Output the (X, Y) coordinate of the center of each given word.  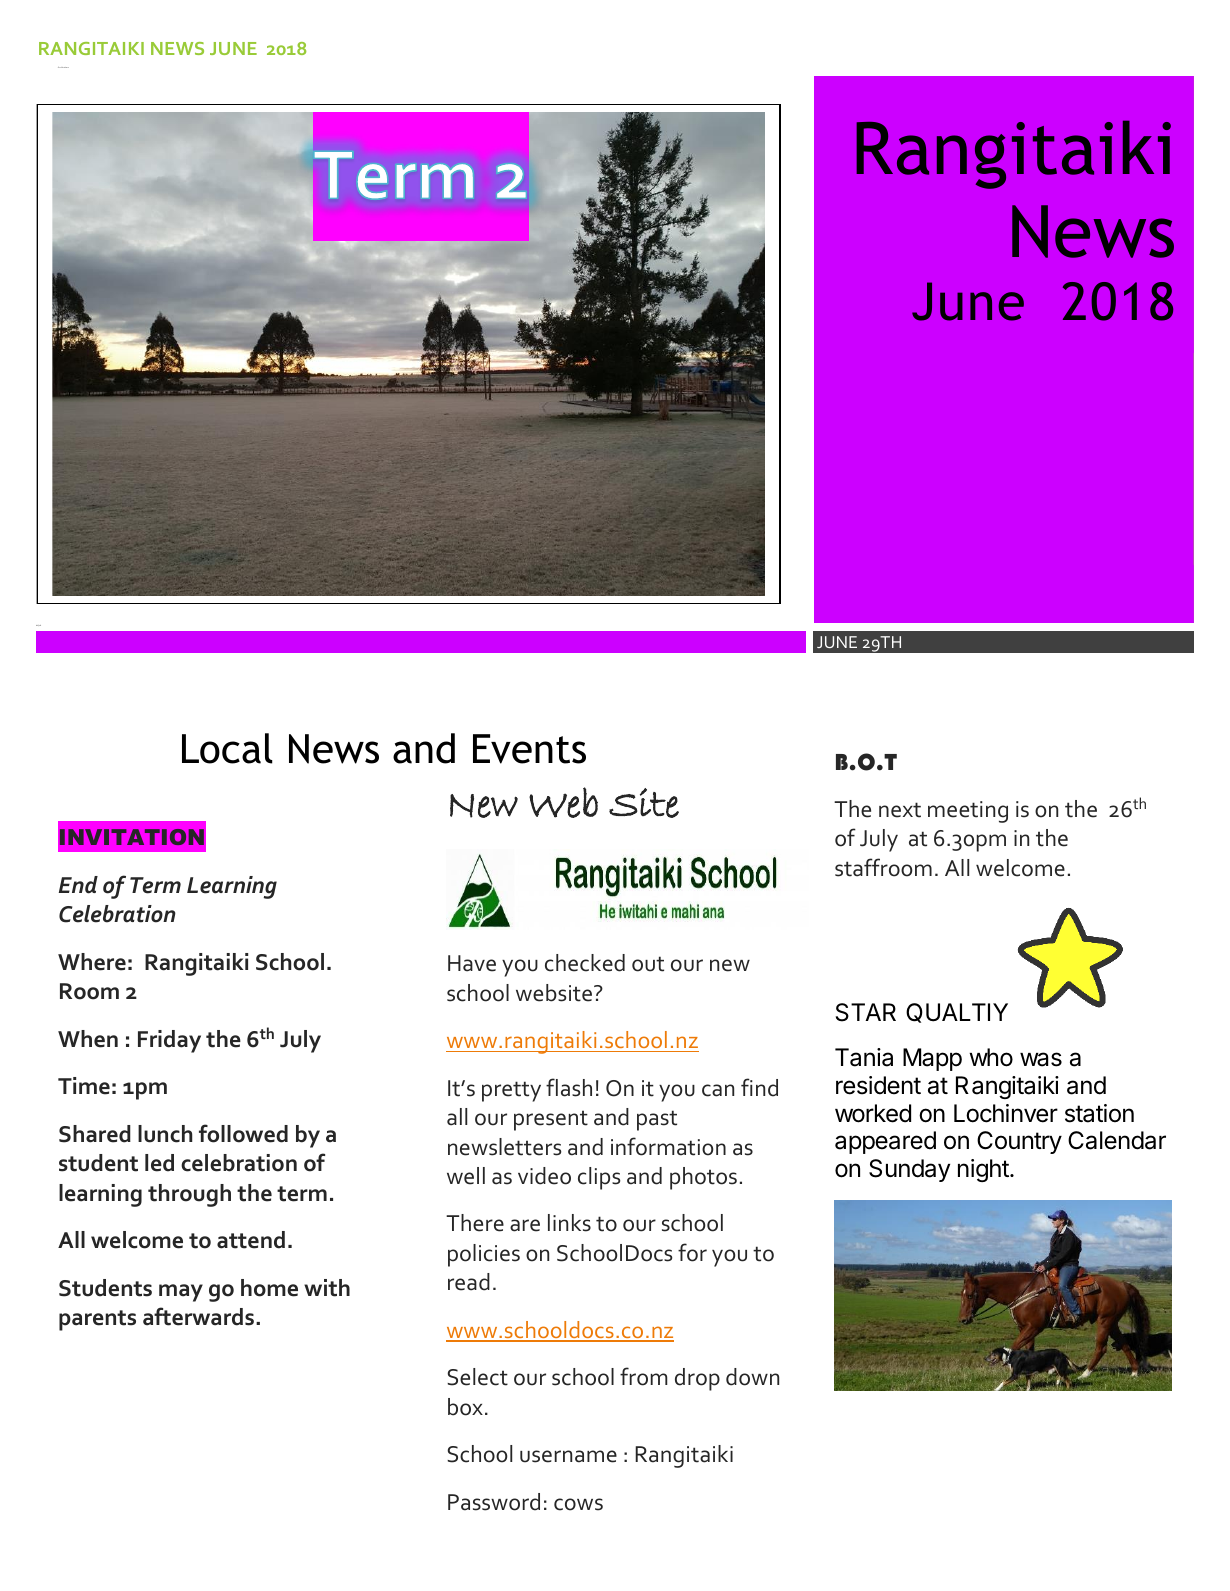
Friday (169, 1041)
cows (578, 1504)
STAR (866, 1012)
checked (585, 963)
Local (227, 748)
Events (529, 749)
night (983, 1170)
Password (494, 1502)
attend (251, 1240)
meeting (968, 812)
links (569, 1223)
